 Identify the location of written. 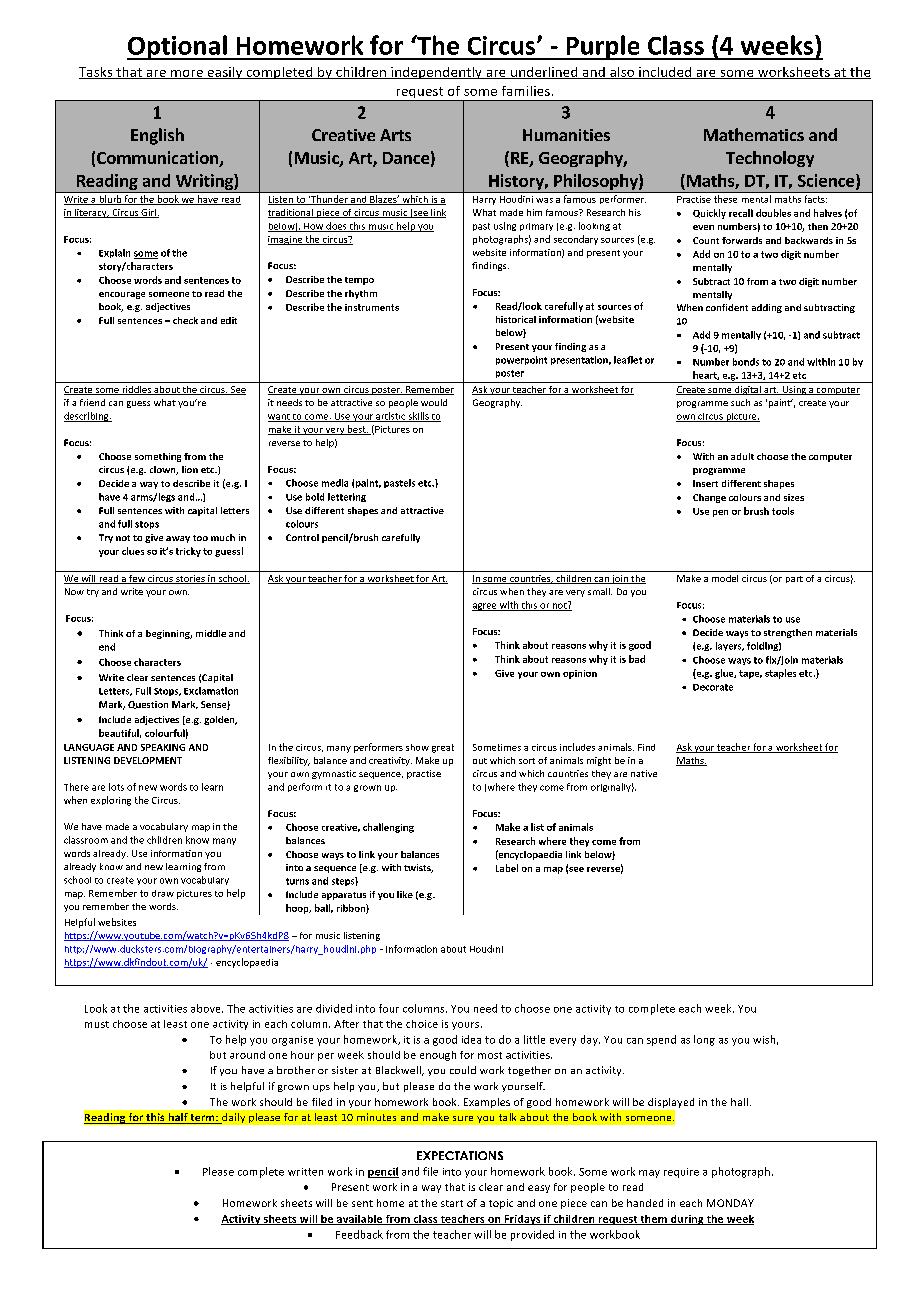
(305, 1172).
